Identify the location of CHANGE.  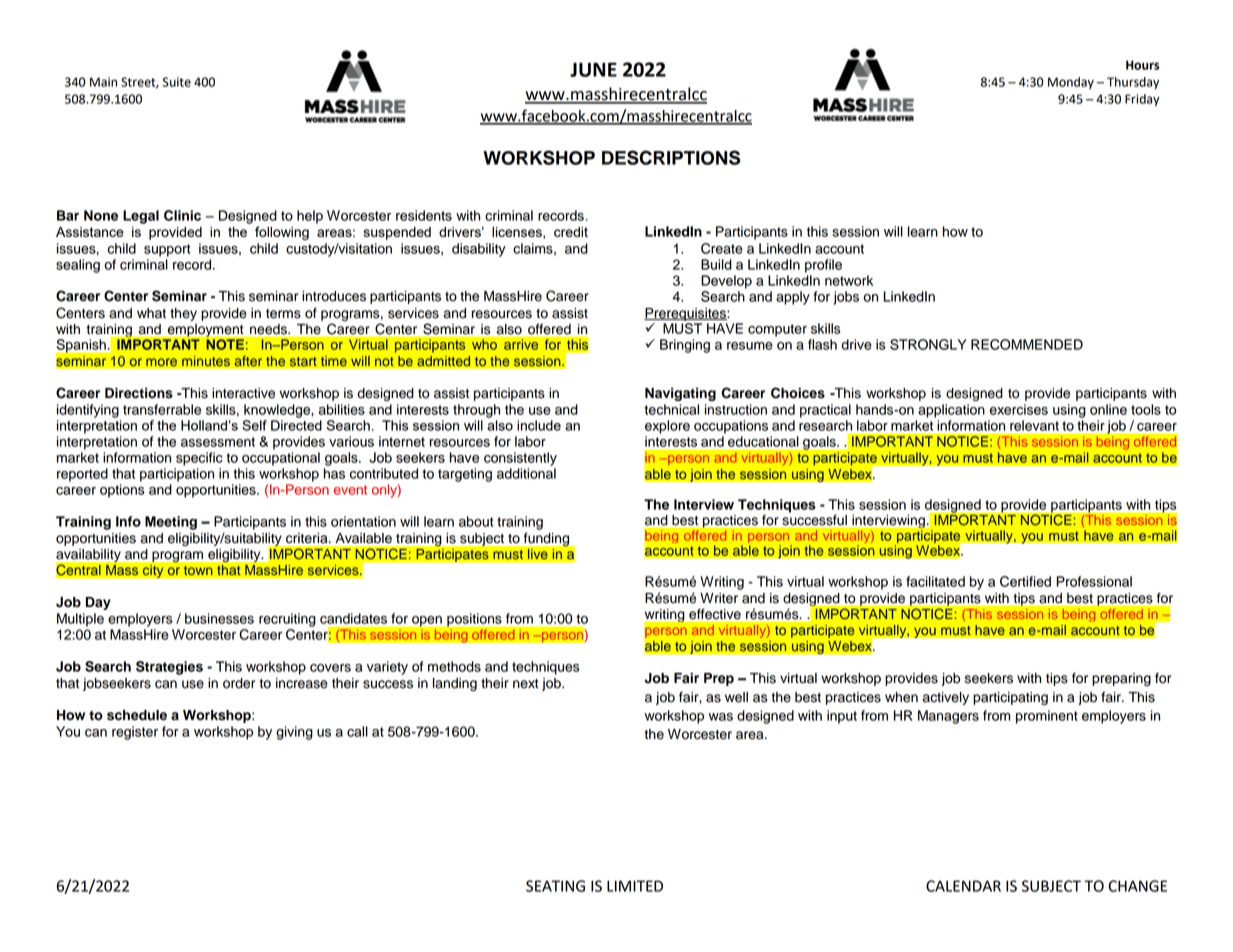
(1137, 886).
